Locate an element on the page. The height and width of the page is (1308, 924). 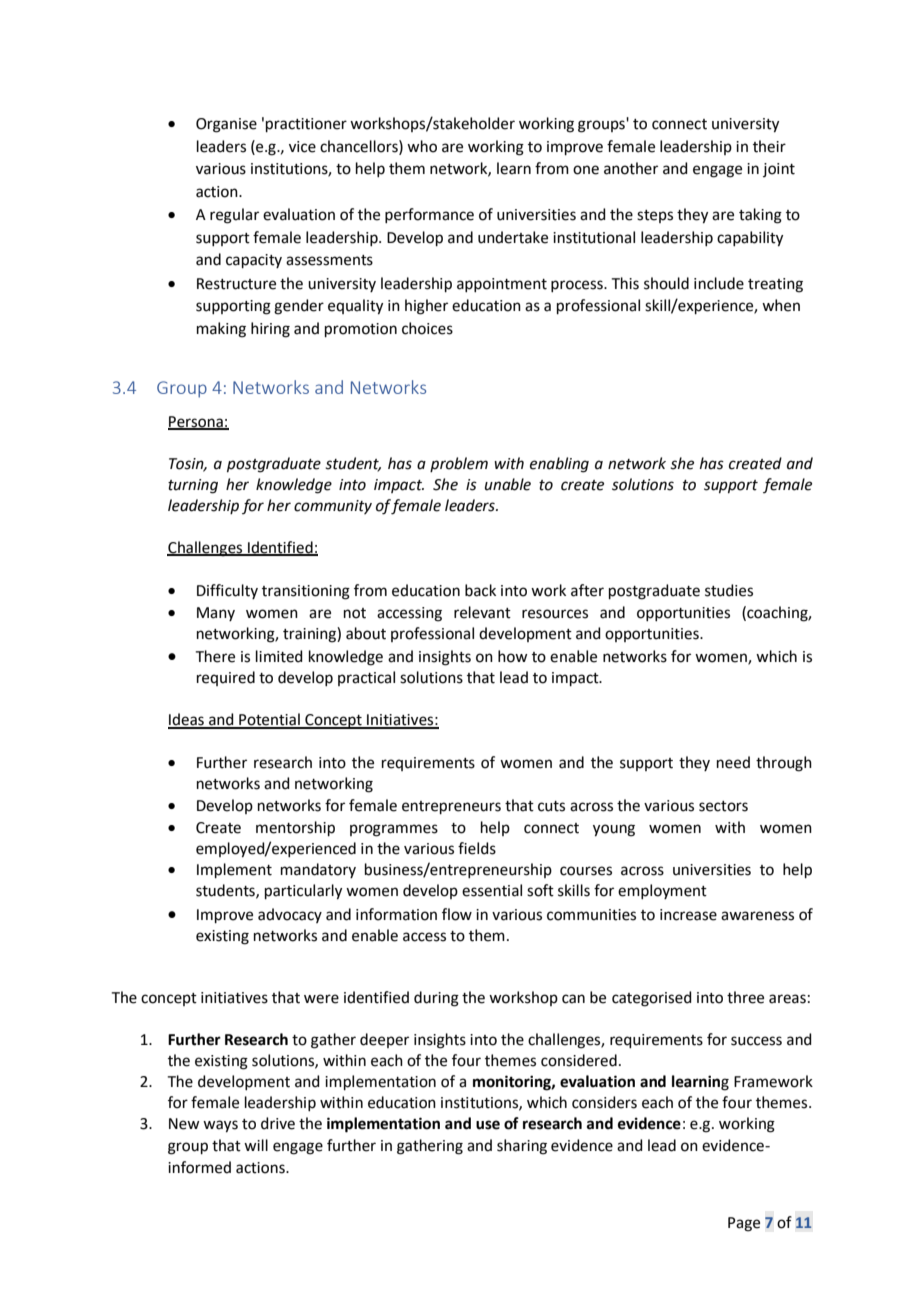
Page is located at coordinates (744, 1224).
